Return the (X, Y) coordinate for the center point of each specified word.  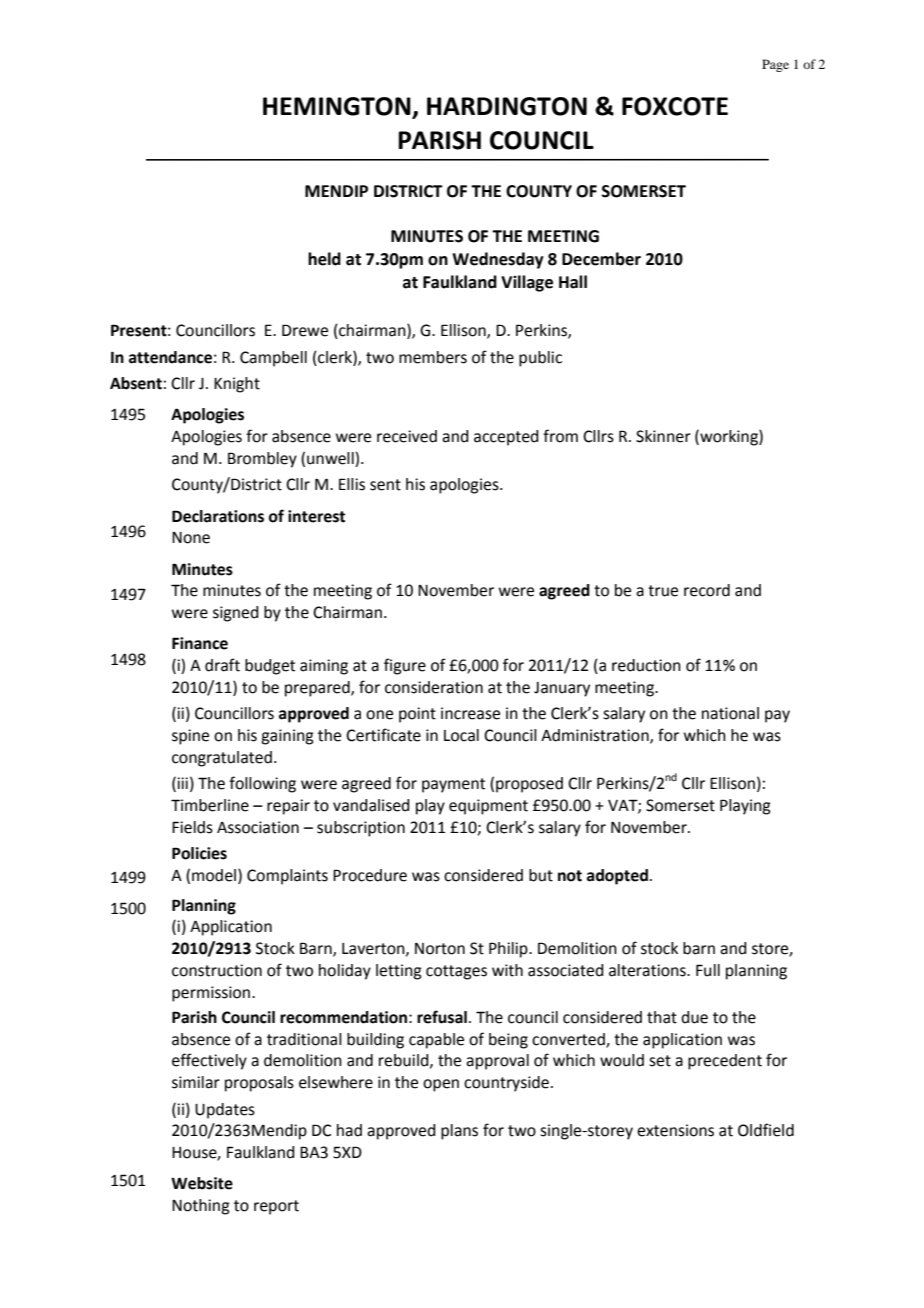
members (433, 357)
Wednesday (498, 260)
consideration (434, 687)
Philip (509, 950)
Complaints (287, 877)
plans (459, 1132)
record (707, 590)
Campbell (273, 359)
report (276, 1207)
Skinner (663, 436)
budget (270, 667)
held (324, 259)
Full (708, 970)
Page (775, 65)
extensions (675, 1130)
